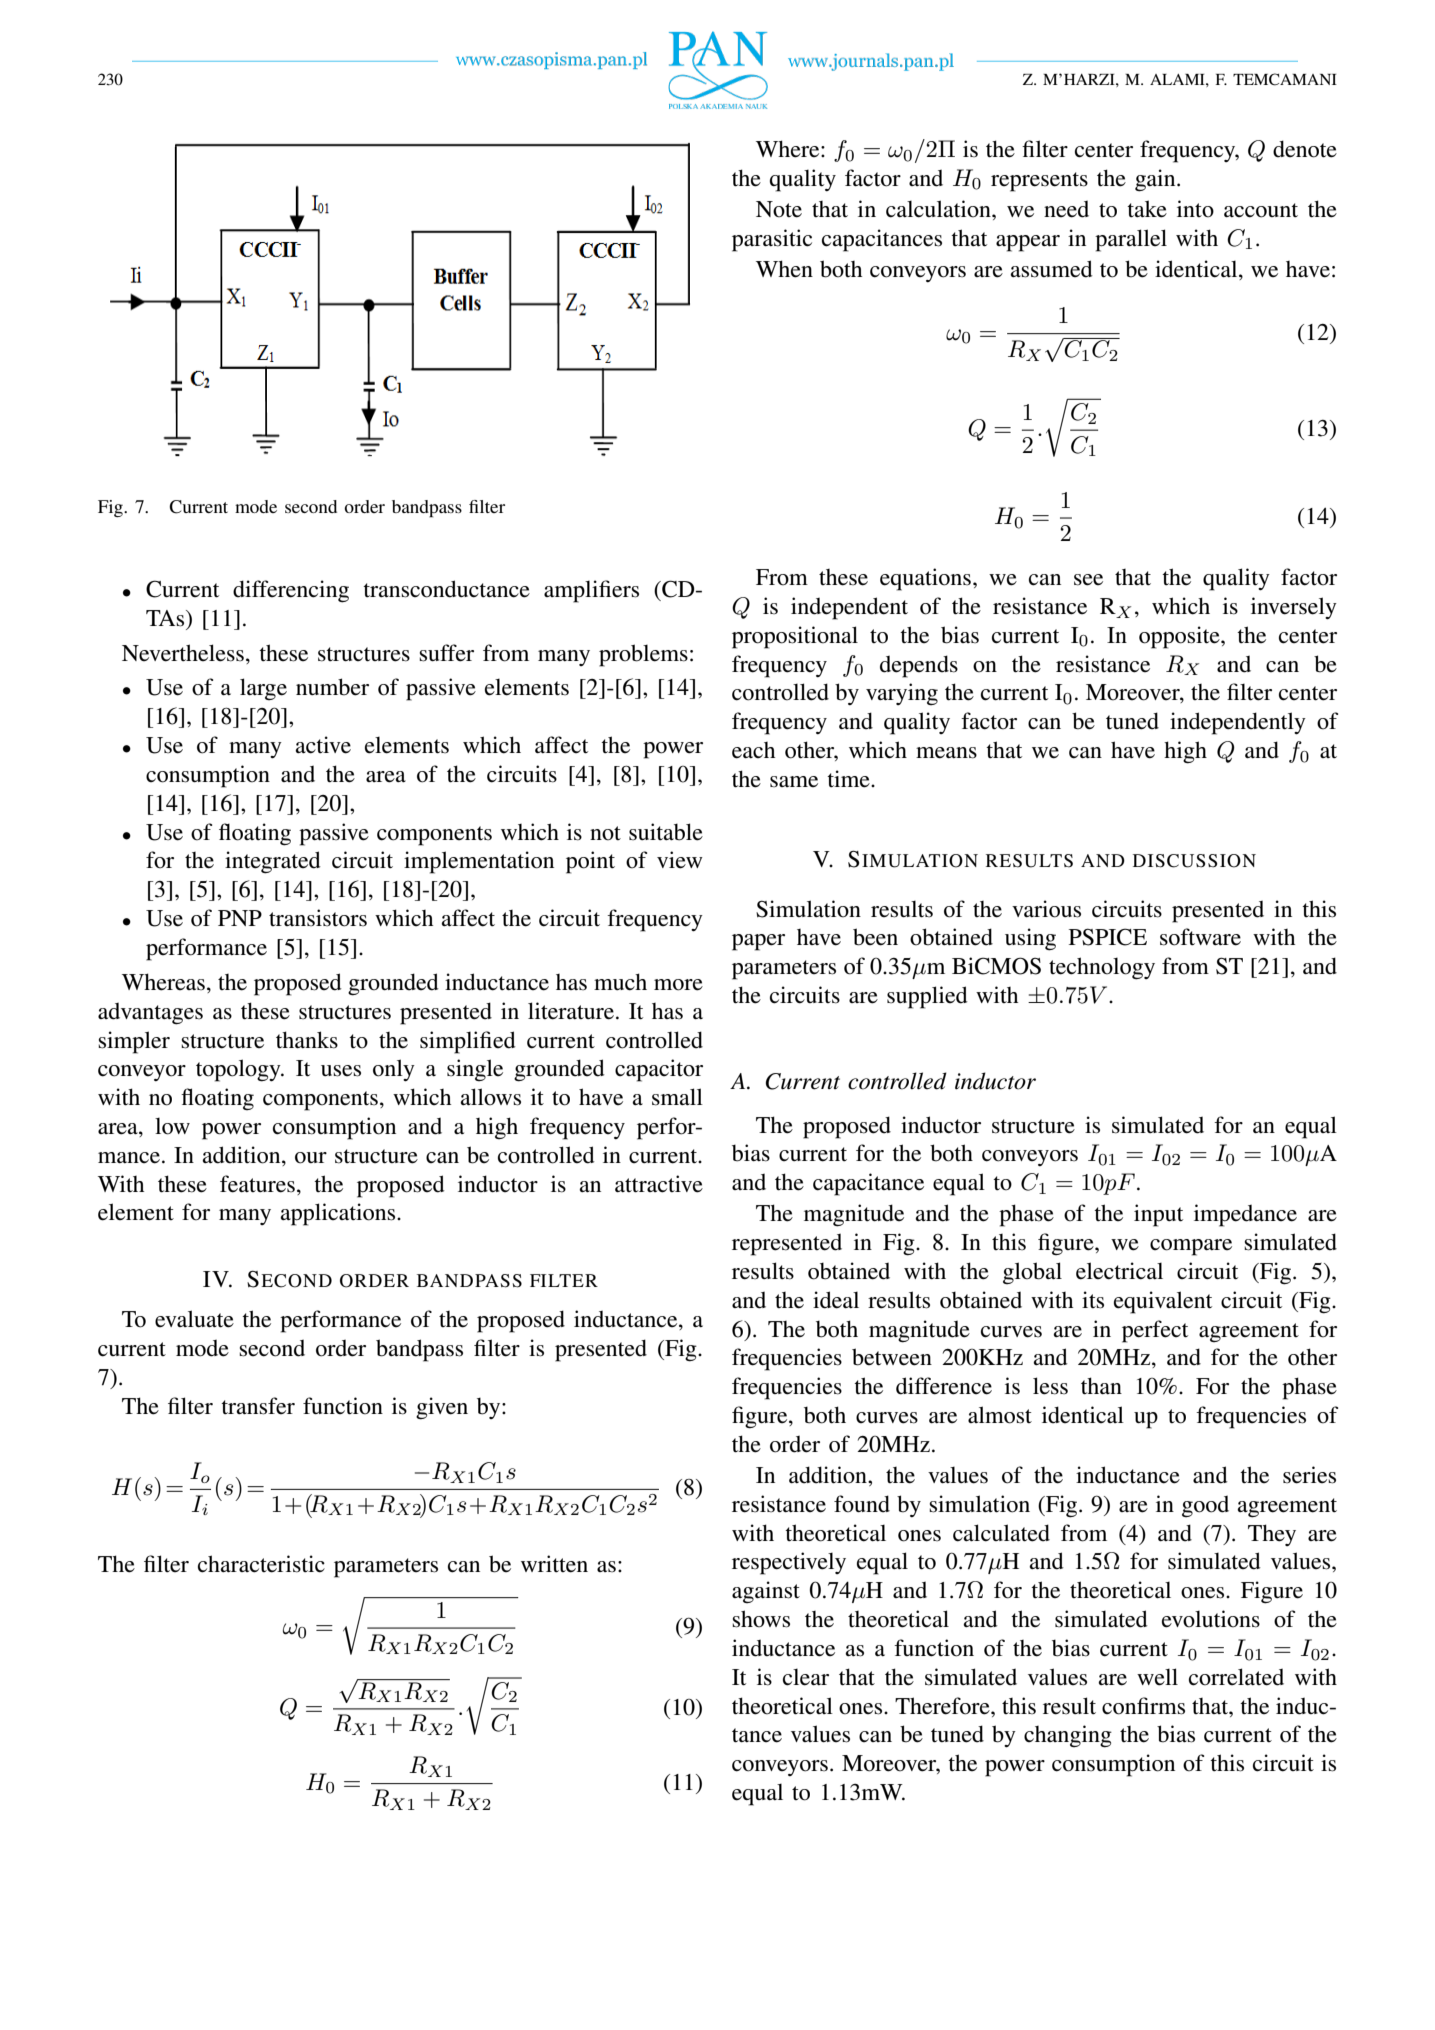  What do you see at coordinates (261, 1564) in the image?
I see `characteristic` at bounding box center [261, 1564].
